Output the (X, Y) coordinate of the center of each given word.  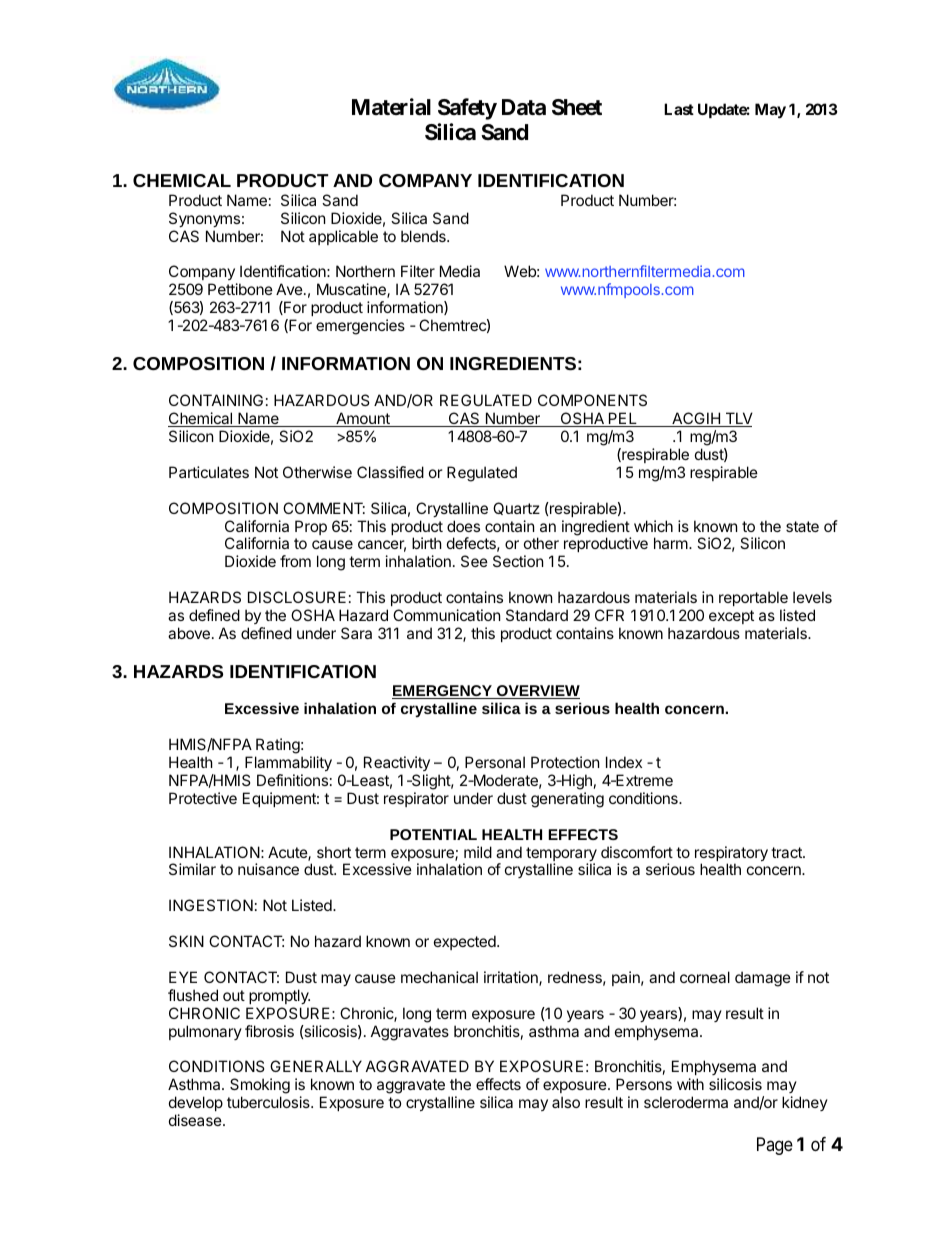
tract (787, 852)
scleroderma (686, 1102)
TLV (738, 419)
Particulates (209, 472)
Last (679, 109)
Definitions (292, 780)
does (463, 526)
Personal (495, 762)
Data (524, 107)
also (566, 1102)
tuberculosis (269, 1102)
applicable (343, 237)
